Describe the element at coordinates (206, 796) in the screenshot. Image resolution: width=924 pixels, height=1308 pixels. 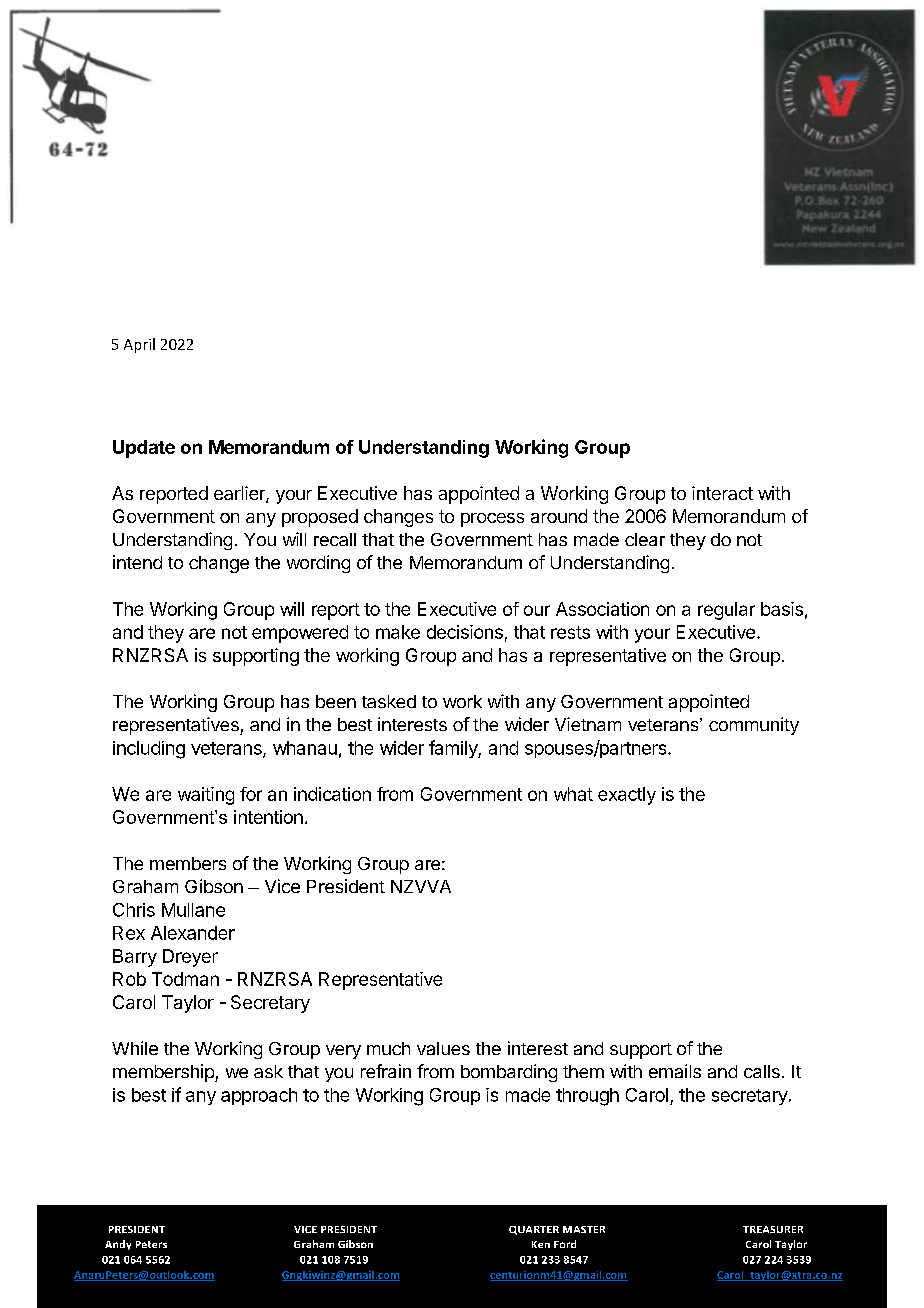
I see `waiting` at that location.
